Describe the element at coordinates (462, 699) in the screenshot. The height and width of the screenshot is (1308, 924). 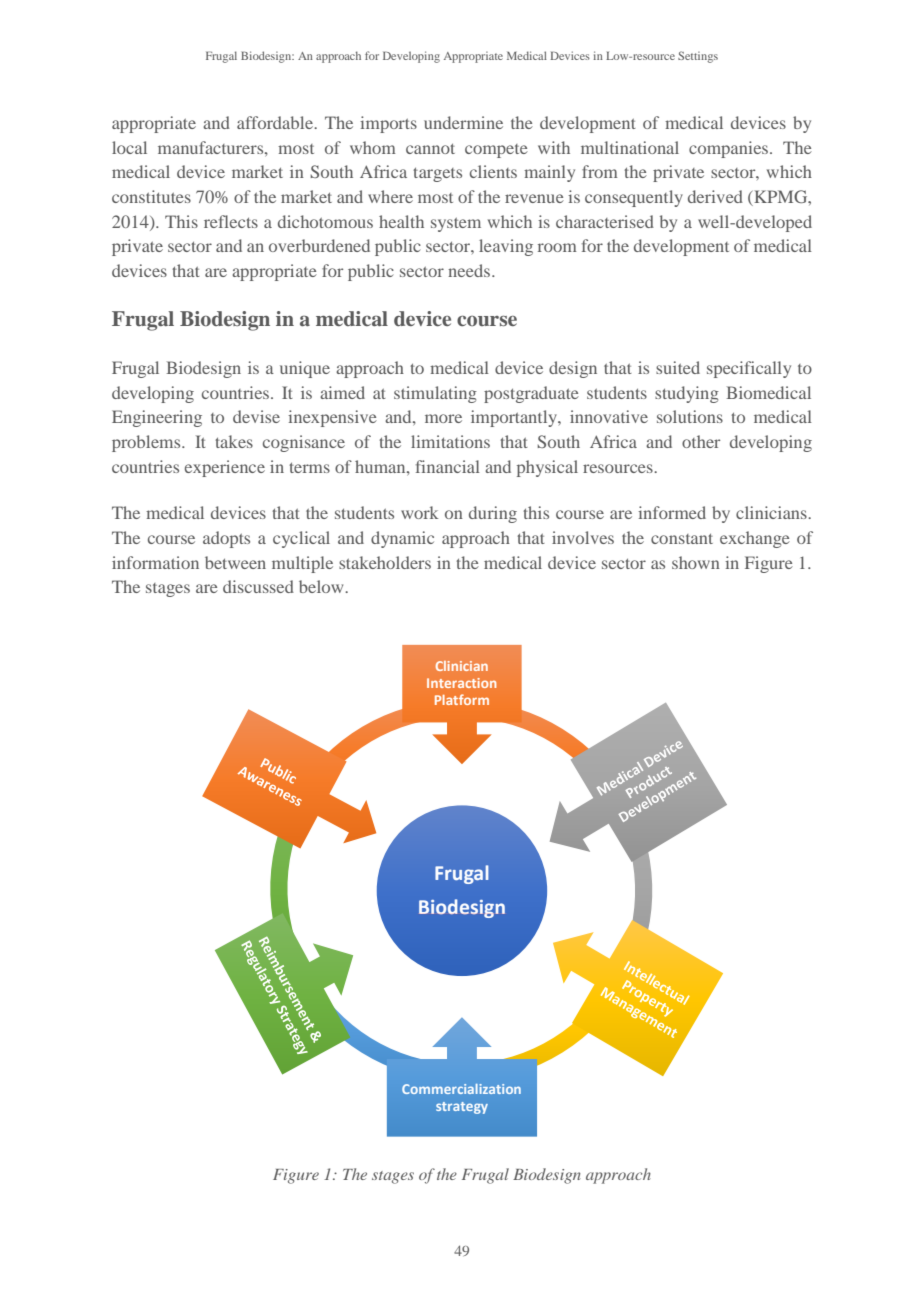
I see `Platform` at that location.
